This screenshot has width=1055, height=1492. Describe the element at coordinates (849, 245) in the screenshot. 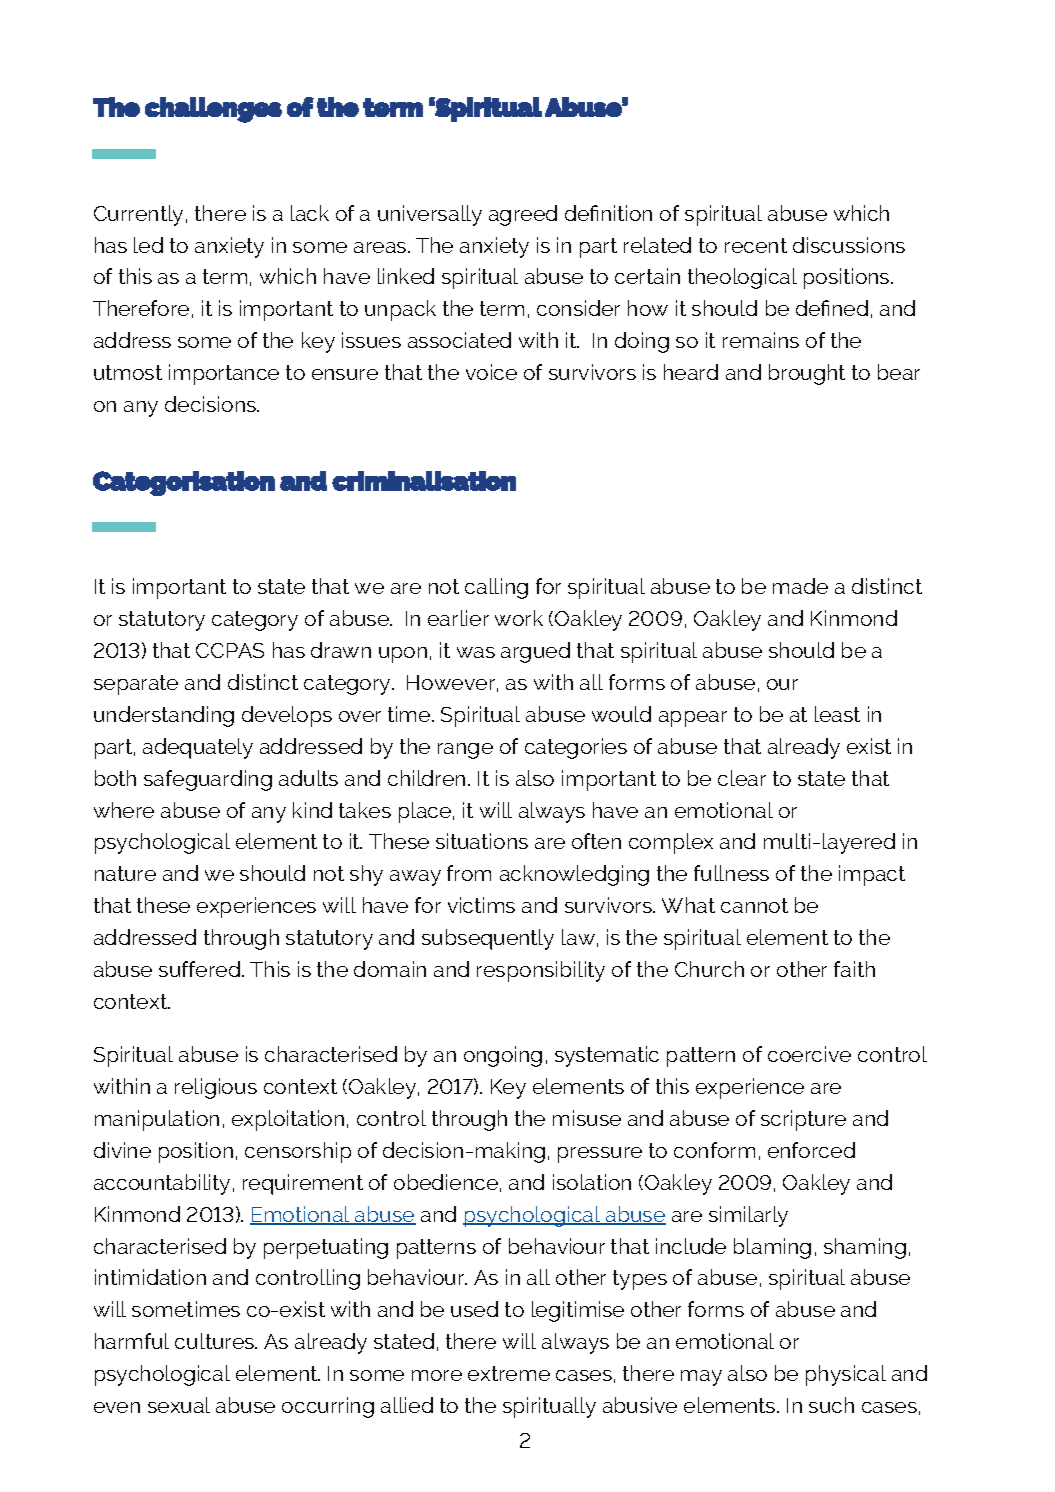

I see `discussions` at that location.
